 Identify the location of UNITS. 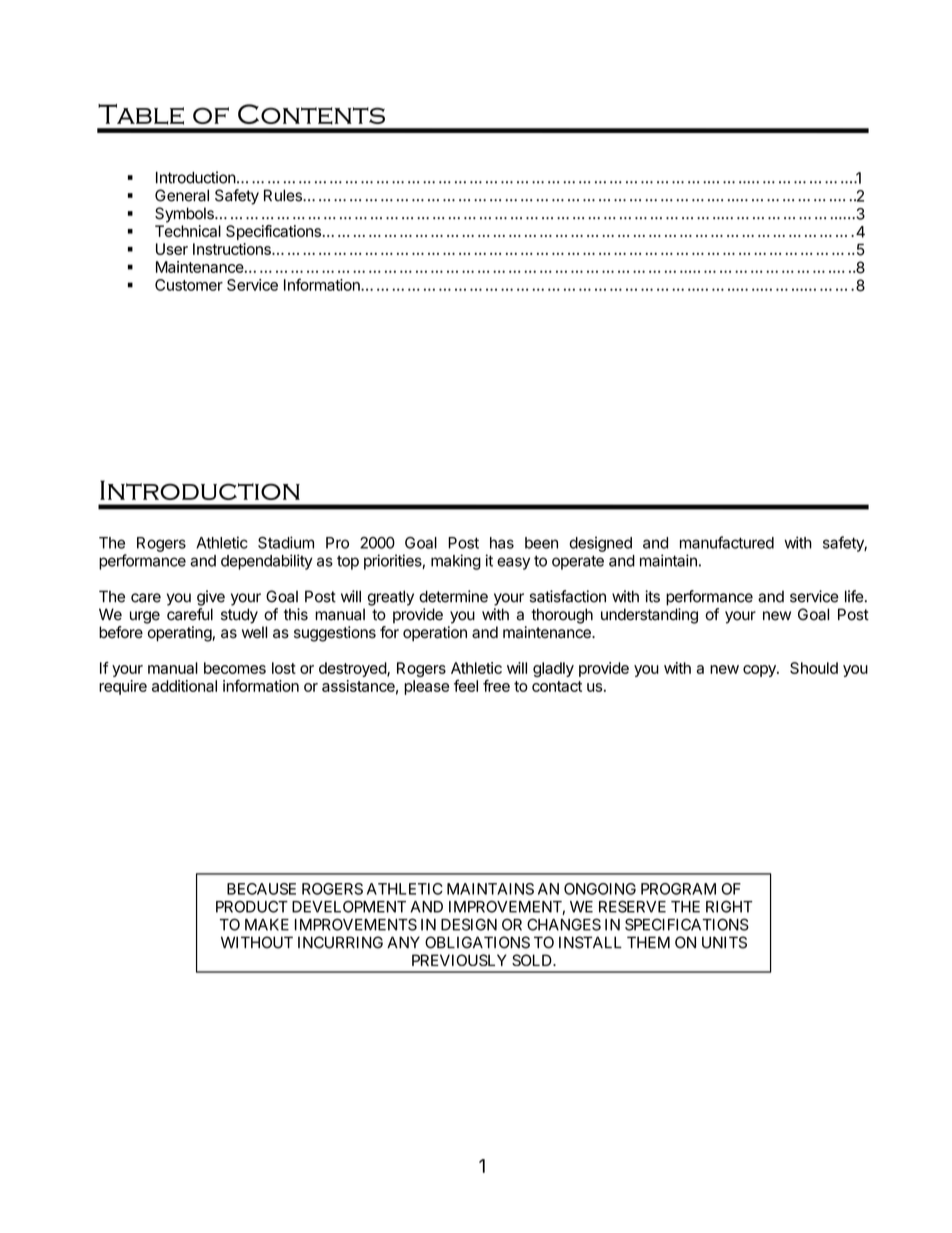
(724, 942).
